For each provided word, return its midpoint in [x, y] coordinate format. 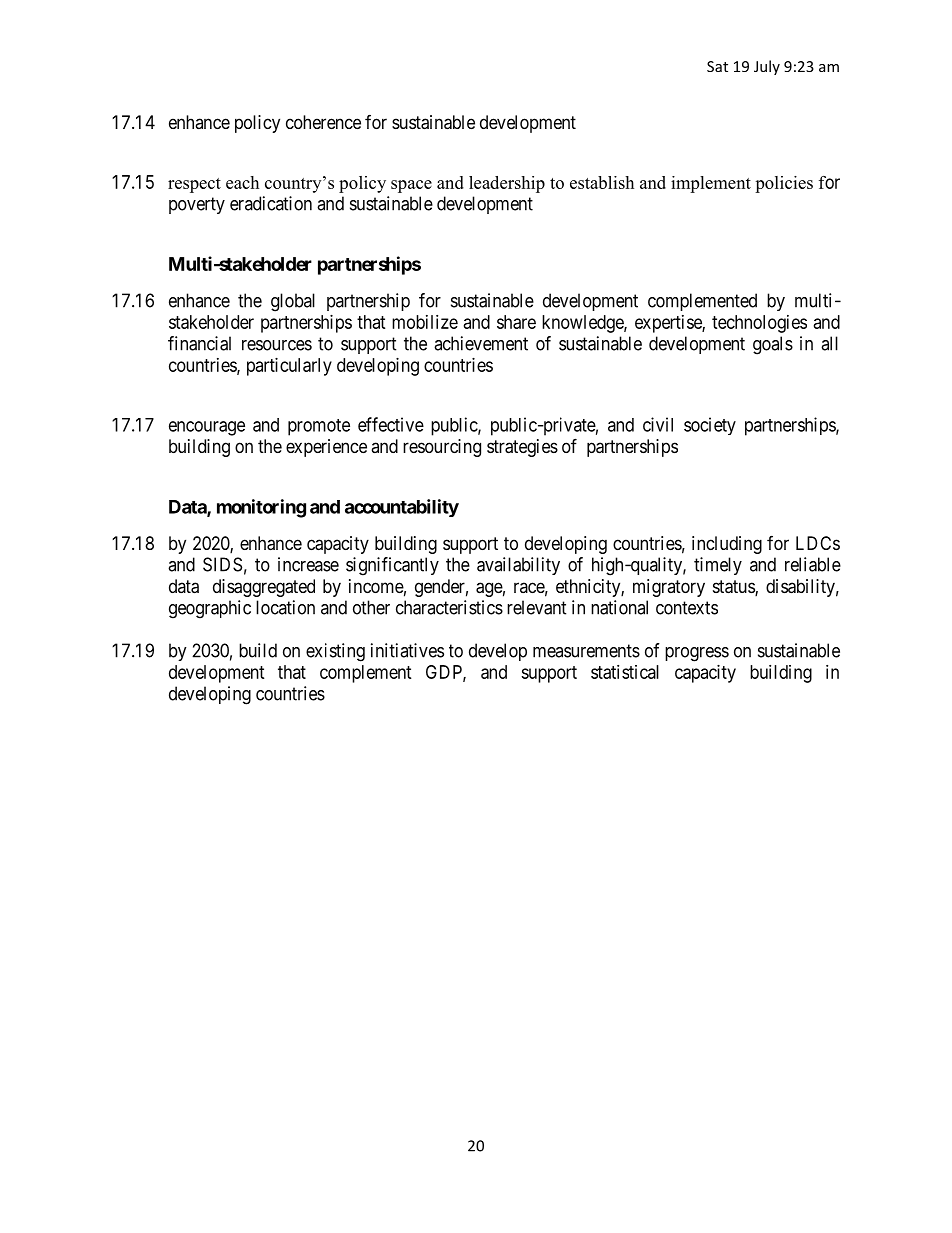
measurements [586, 651]
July [767, 67]
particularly [289, 367]
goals [773, 345]
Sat [717, 66]
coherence [323, 122]
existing [335, 652]
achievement [481, 343]
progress [697, 654]
